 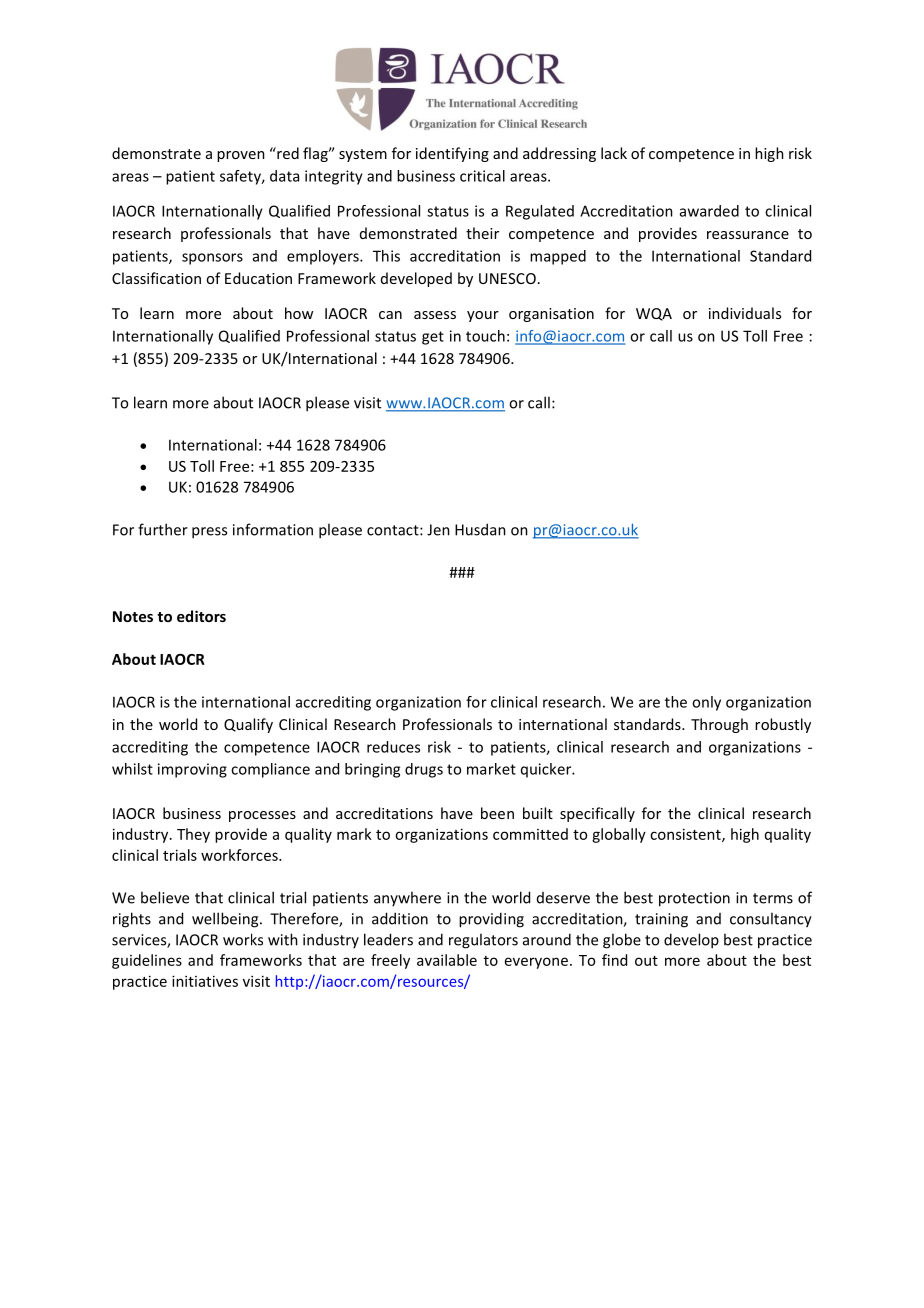 I want to click on awarded, so click(x=709, y=211).
